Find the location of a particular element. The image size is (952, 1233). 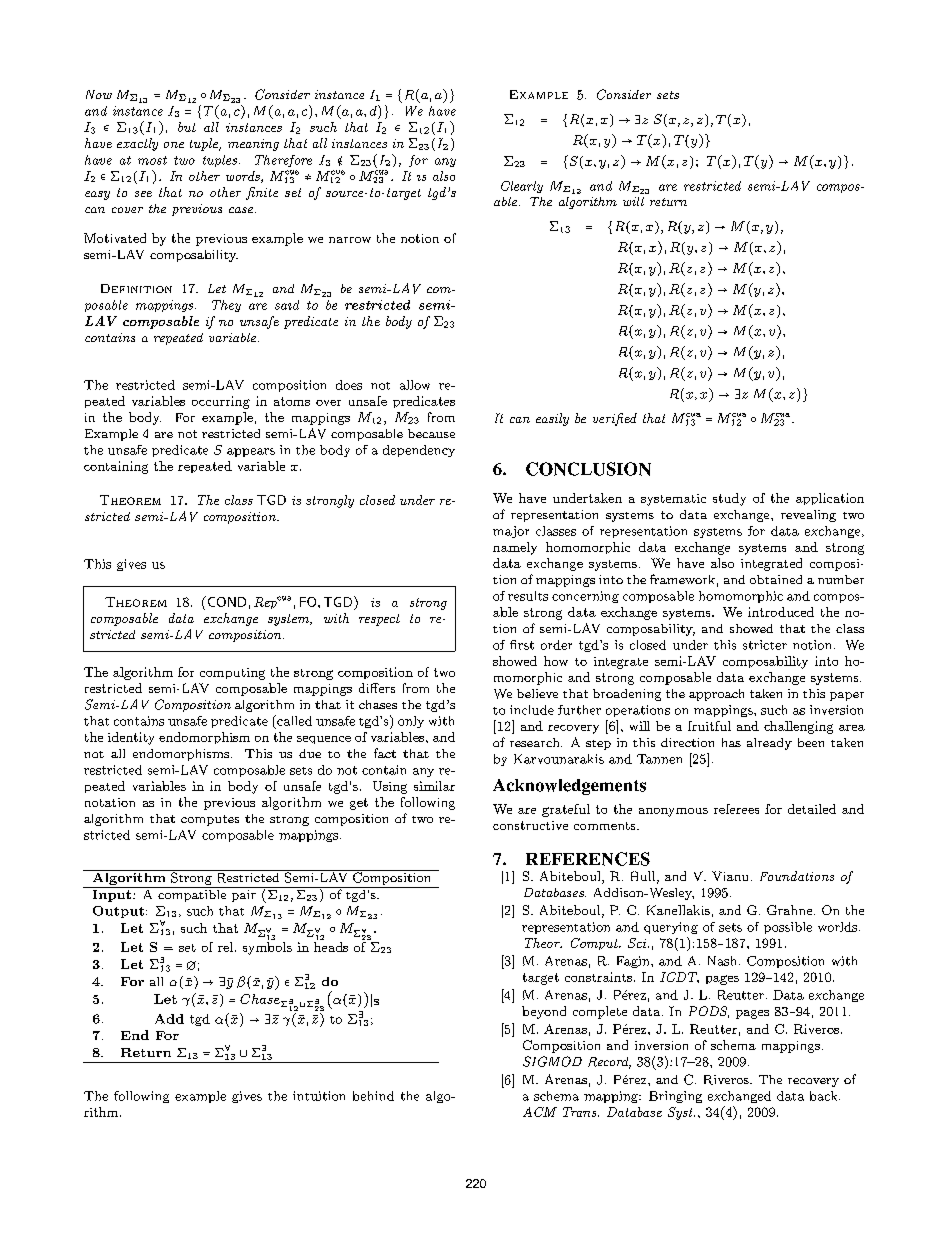

Bringing is located at coordinates (675, 1097).
